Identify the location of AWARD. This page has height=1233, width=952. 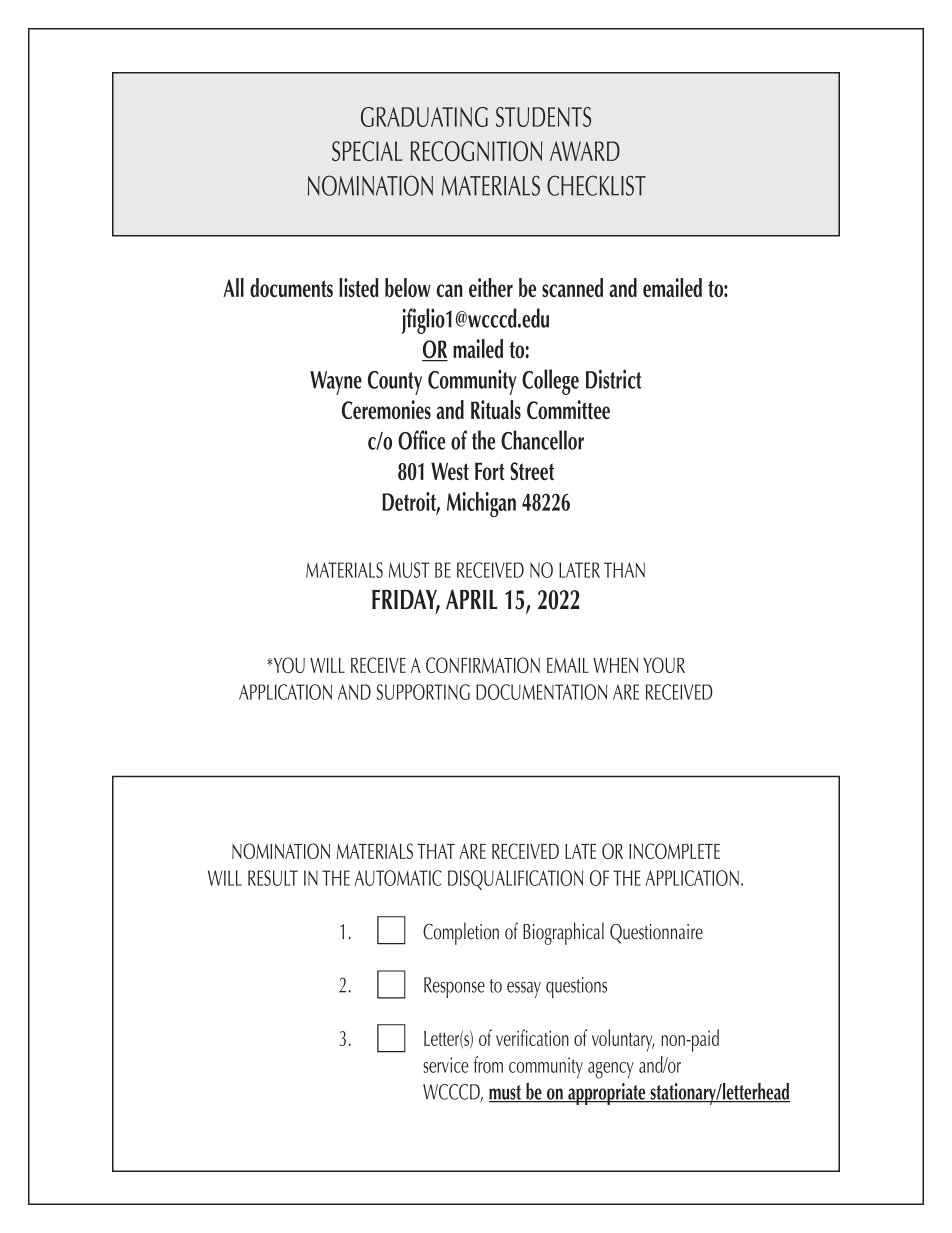
(585, 151).
